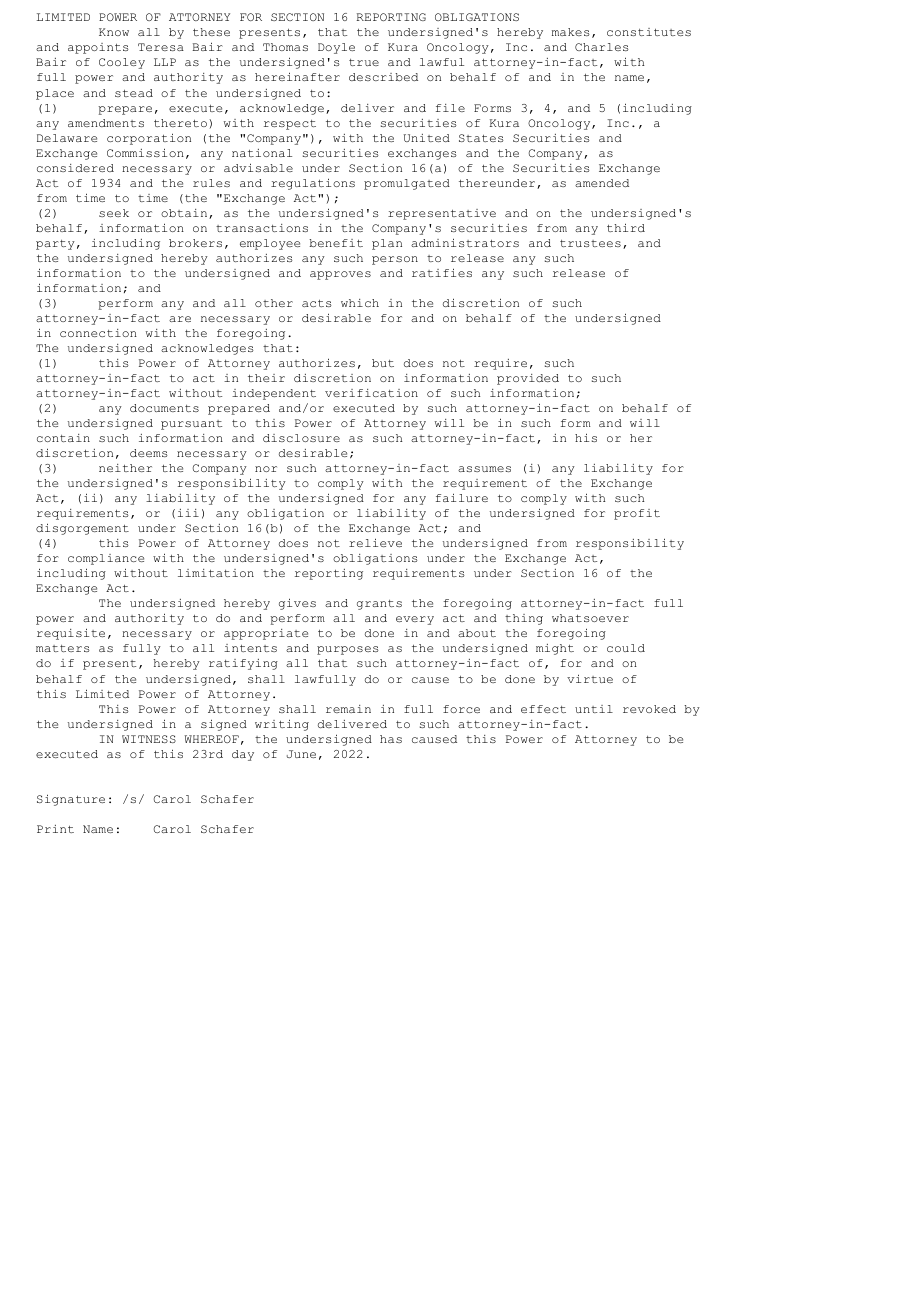  I want to click on Signature, so click(71, 800).
